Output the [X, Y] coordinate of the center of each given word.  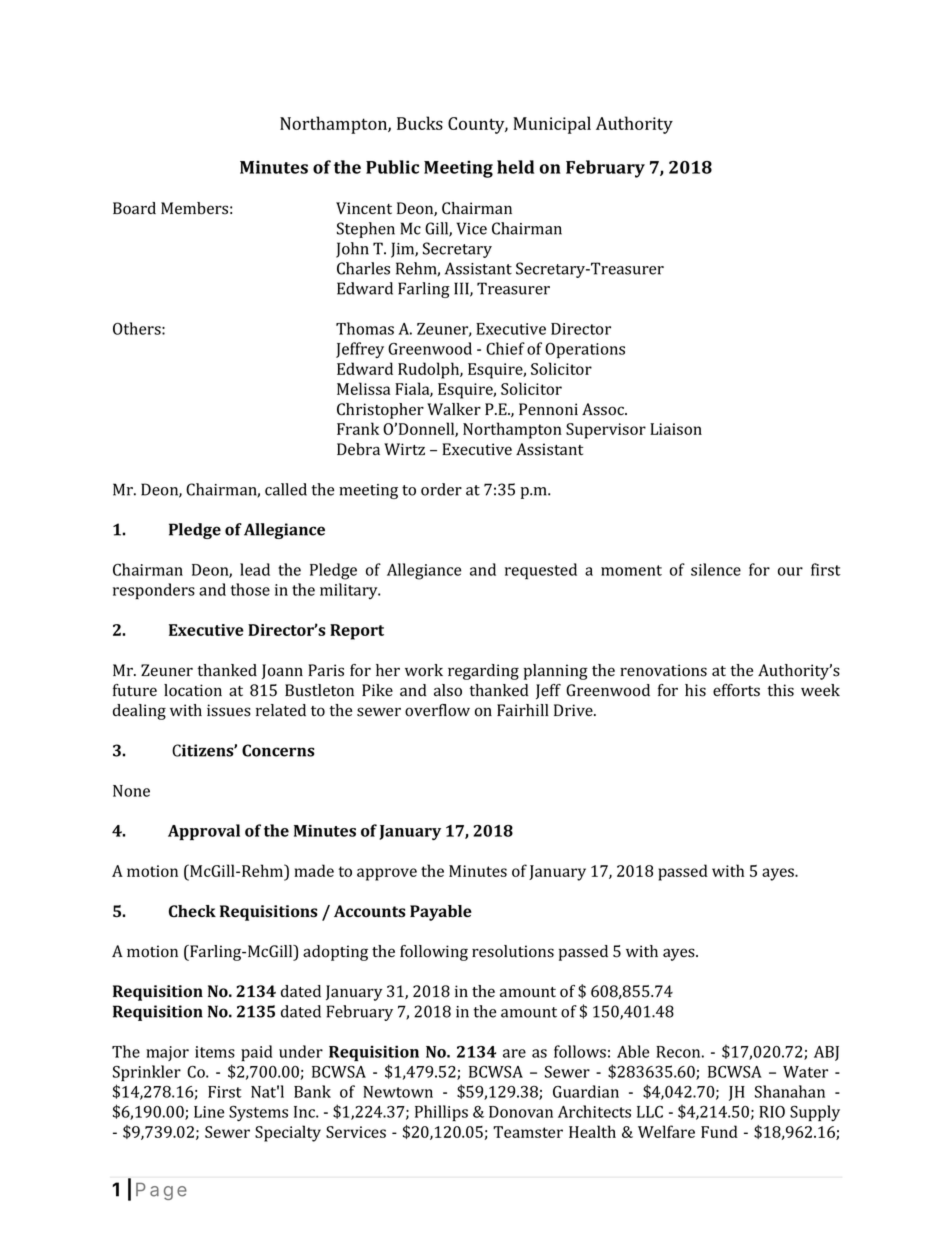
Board [134, 208]
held [515, 167]
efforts [736, 690]
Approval [204, 832]
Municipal [552, 125]
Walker [454, 409]
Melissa [364, 388]
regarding [483, 672]
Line [209, 1112]
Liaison [676, 429]
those [250, 589]
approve [387, 874]
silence [716, 569]
